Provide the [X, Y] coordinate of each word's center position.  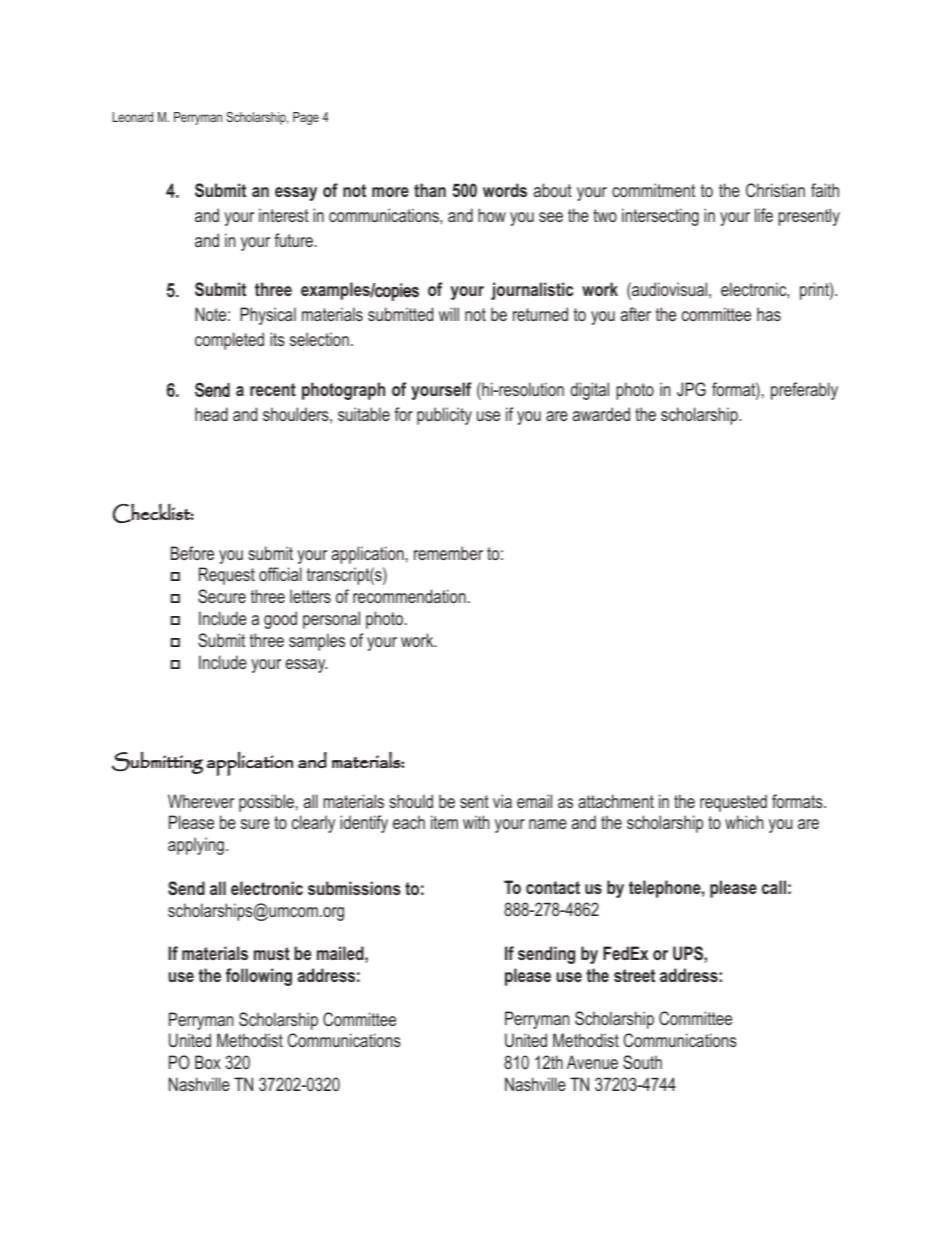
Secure [222, 596]
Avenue [592, 1062]
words [505, 190]
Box [208, 1062]
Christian [775, 190]
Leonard [133, 117]
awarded [601, 414]
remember [448, 553]
